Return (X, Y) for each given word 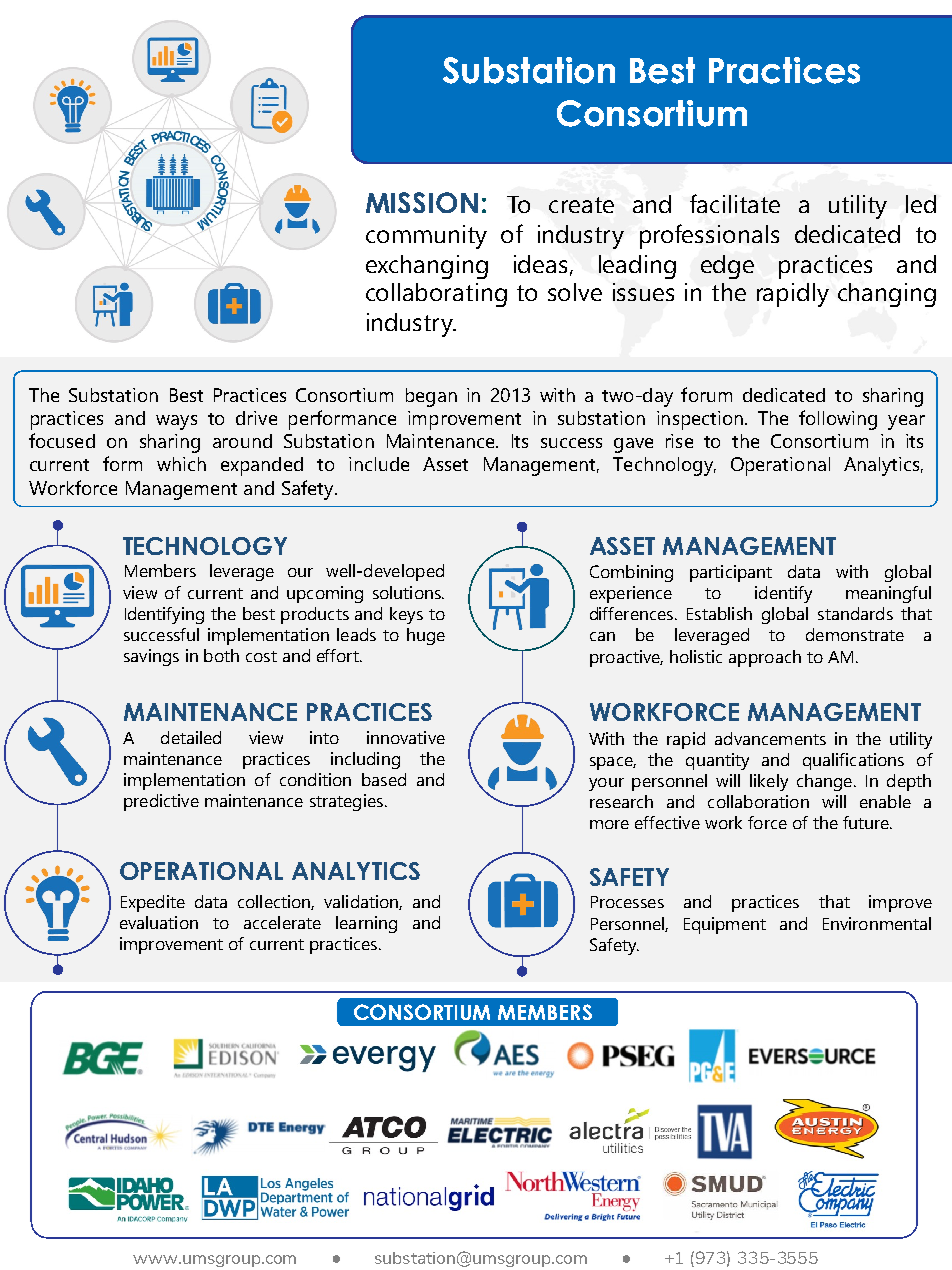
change (824, 782)
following (838, 420)
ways (176, 422)
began (431, 397)
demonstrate (855, 634)
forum (706, 394)
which (181, 464)
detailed (191, 737)
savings (151, 657)
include (379, 464)
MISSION (422, 202)
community (426, 237)
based (384, 779)
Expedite (153, 903)
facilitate (735, 203)
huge (426, 636)
